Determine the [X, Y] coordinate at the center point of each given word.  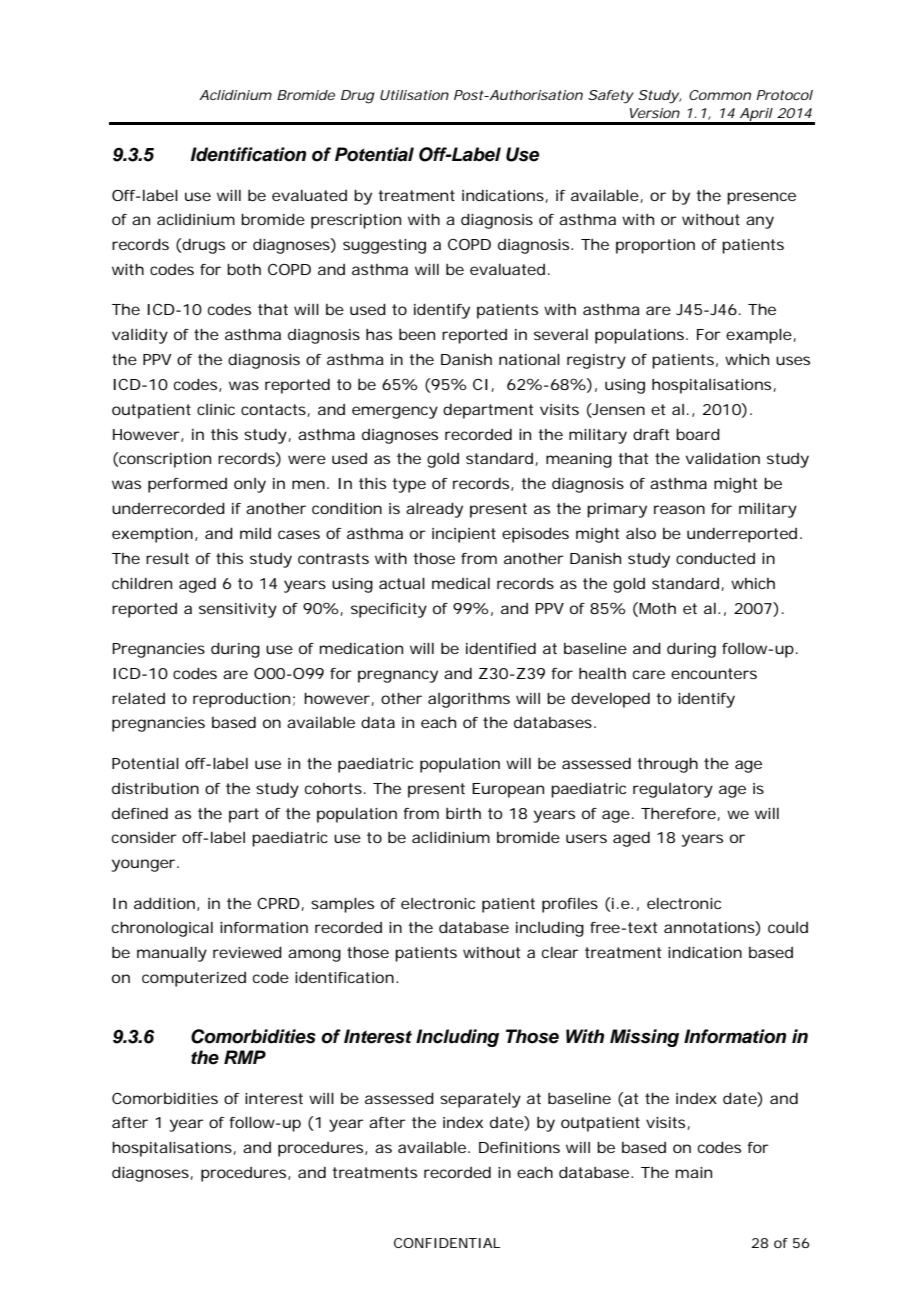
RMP [245, 1057]
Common [720, 95]
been [417, 334]
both [244, 269]
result [167, 558]
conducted [715, 558]
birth [463, 813]
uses [793, 360]
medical [461, 583]
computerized [194, 979]
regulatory [673, 790]
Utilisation [414, 95]
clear [560, 952]
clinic [216, 409]
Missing [644, 1038]
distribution [155, 788]
